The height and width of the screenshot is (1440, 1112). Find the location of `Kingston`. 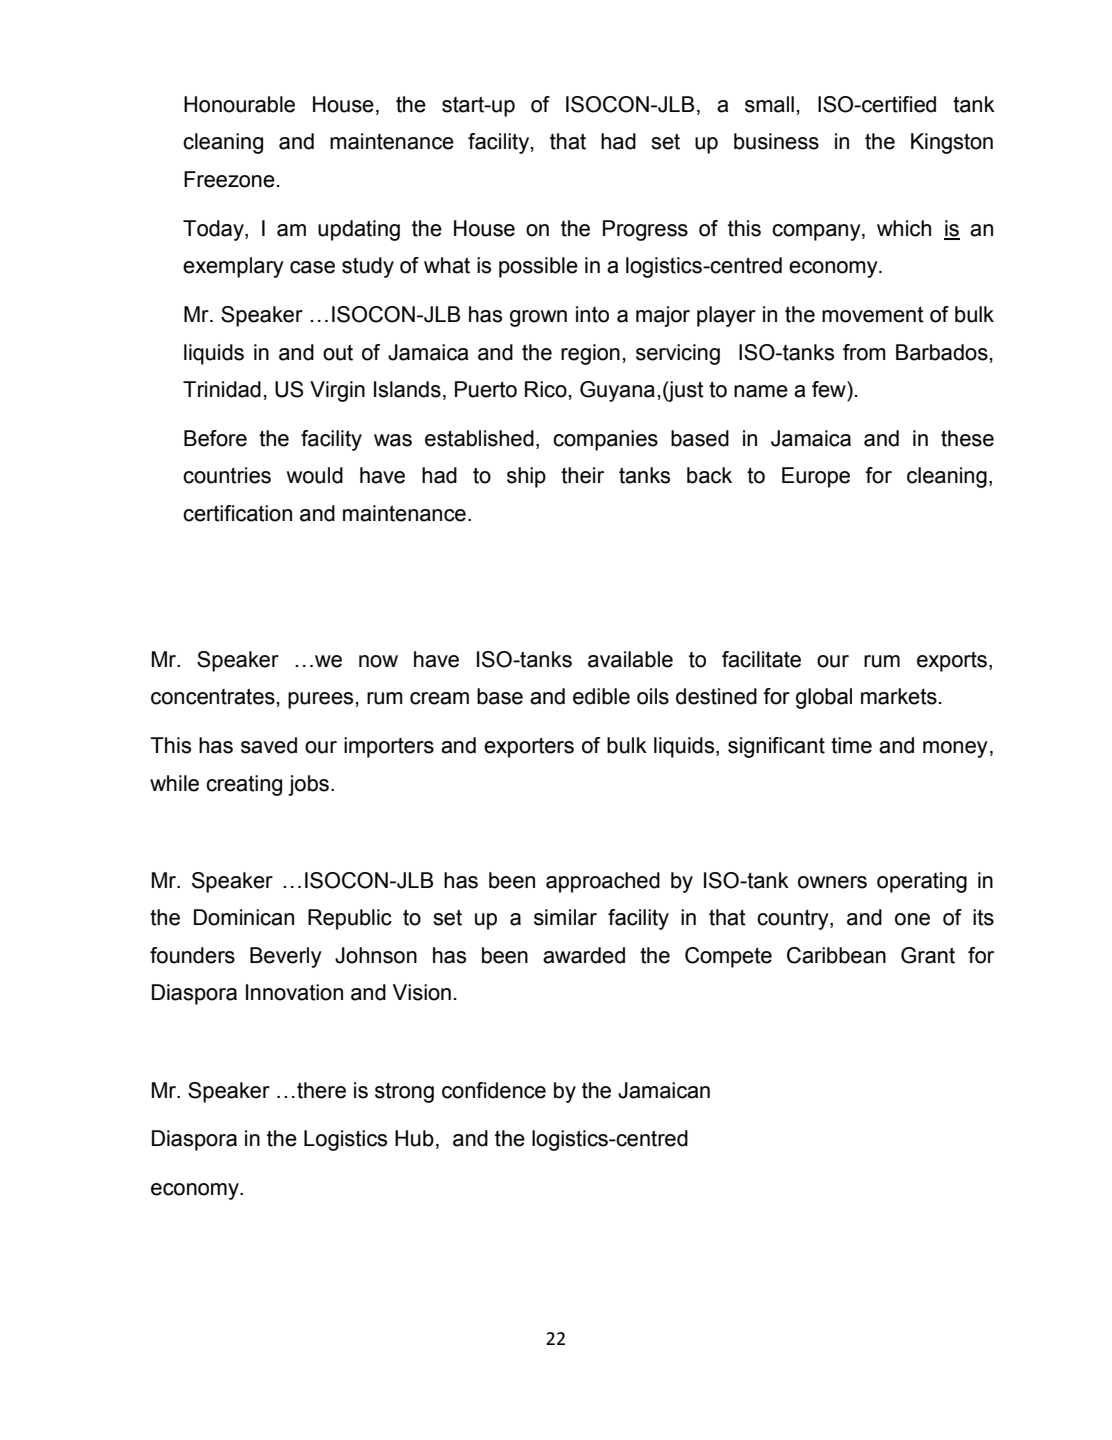

Kingston is located at coordinates (952, 143).
